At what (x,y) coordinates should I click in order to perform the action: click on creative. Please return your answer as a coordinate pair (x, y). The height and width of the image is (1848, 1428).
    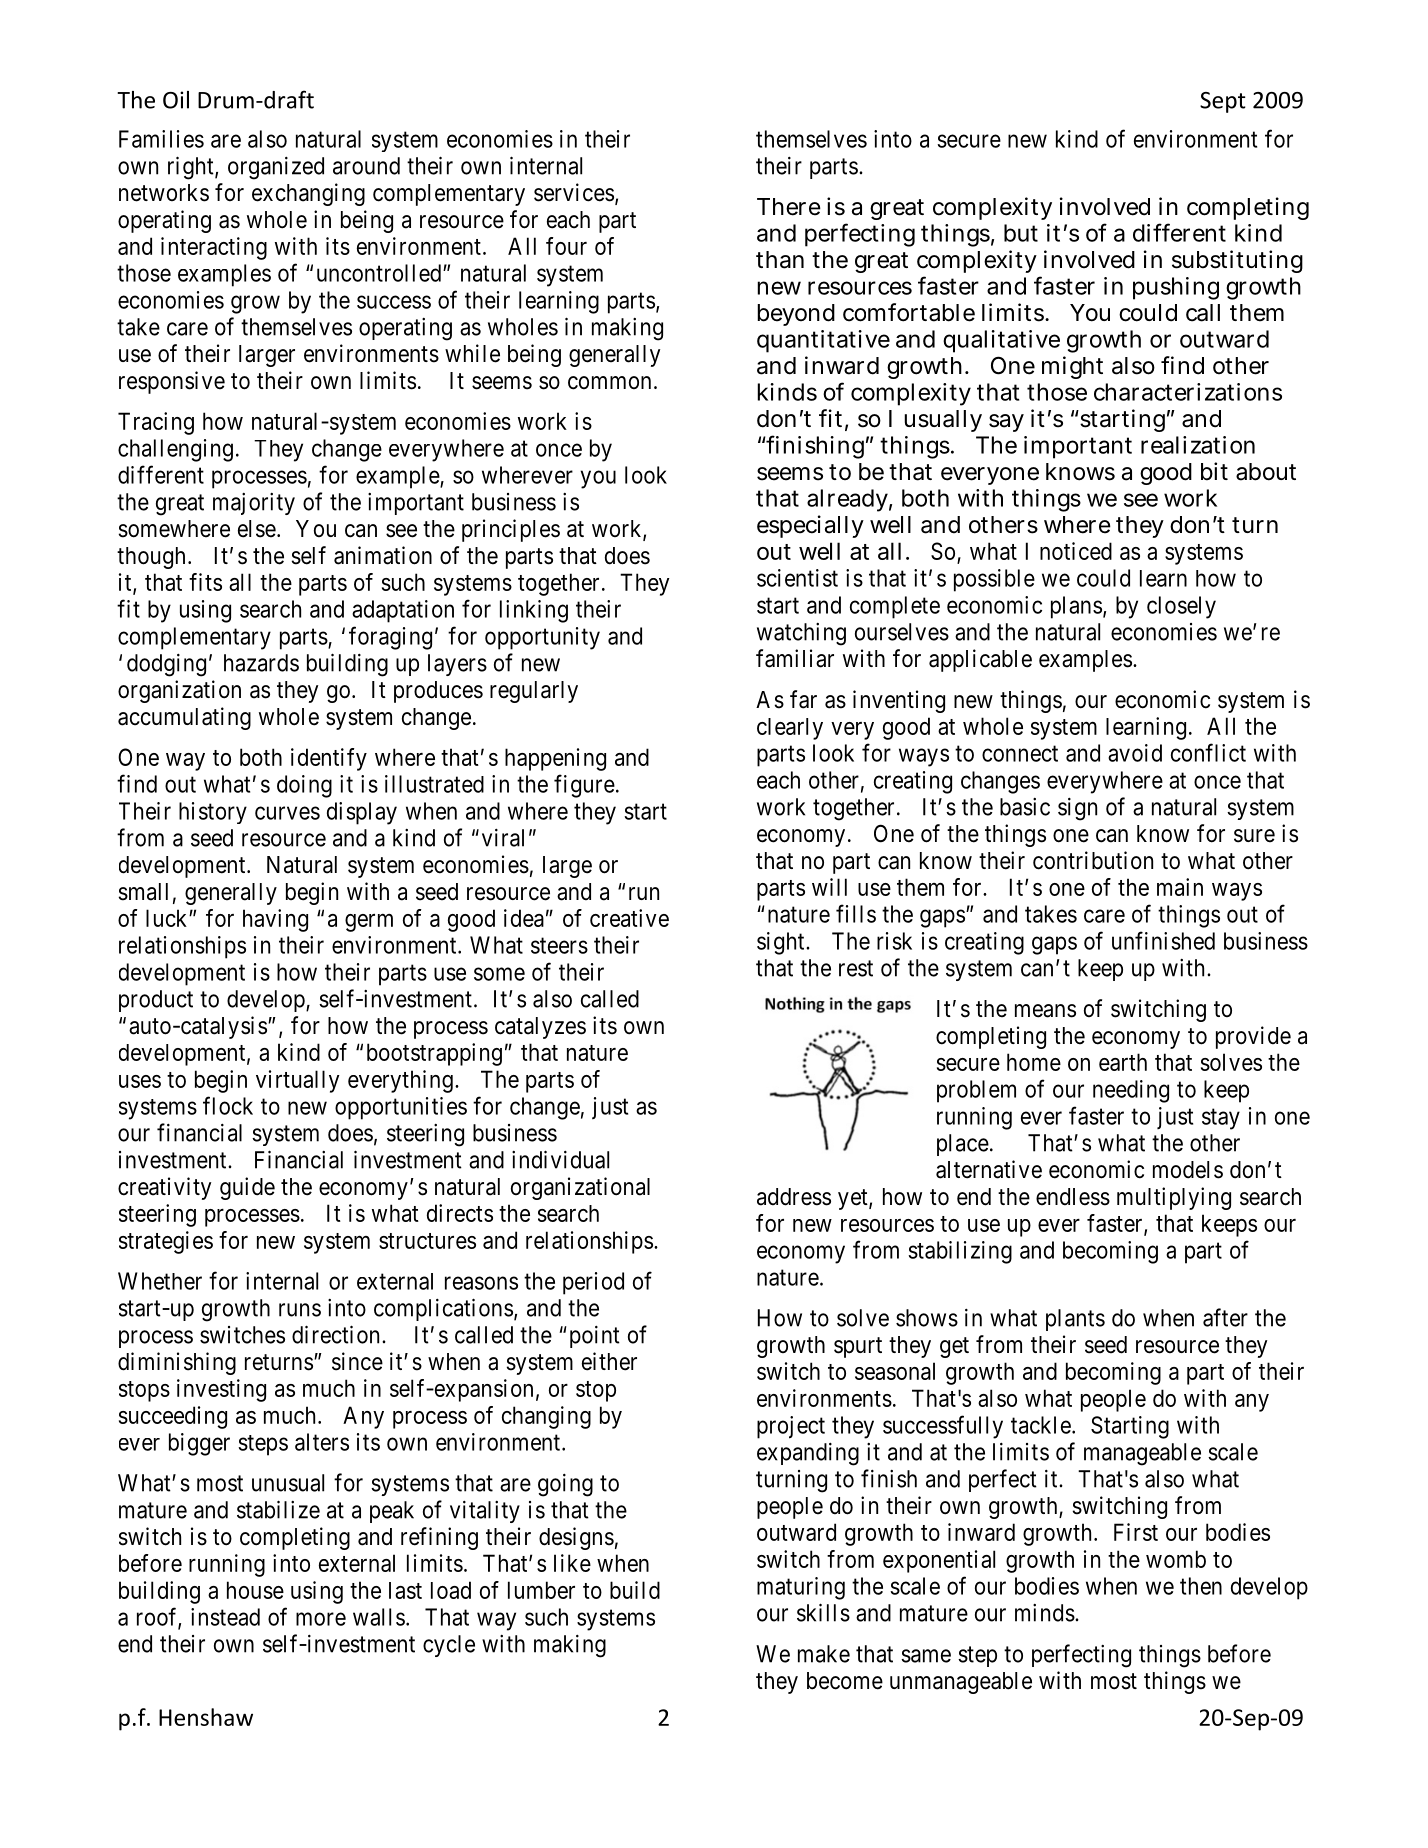
    Looking at the image, I should click on (629, 918).
